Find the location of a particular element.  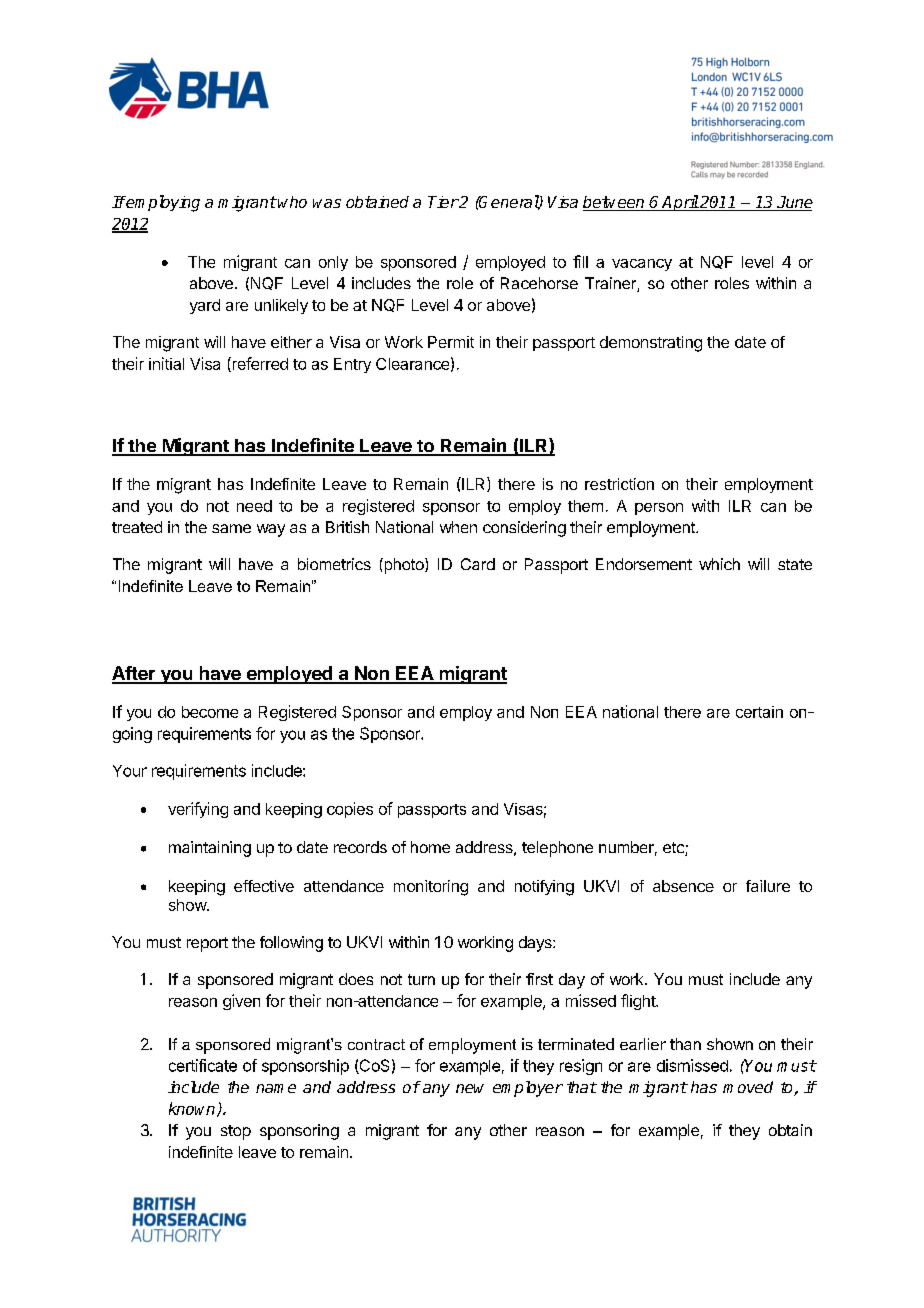

person is located at coordinates (659, 509).
